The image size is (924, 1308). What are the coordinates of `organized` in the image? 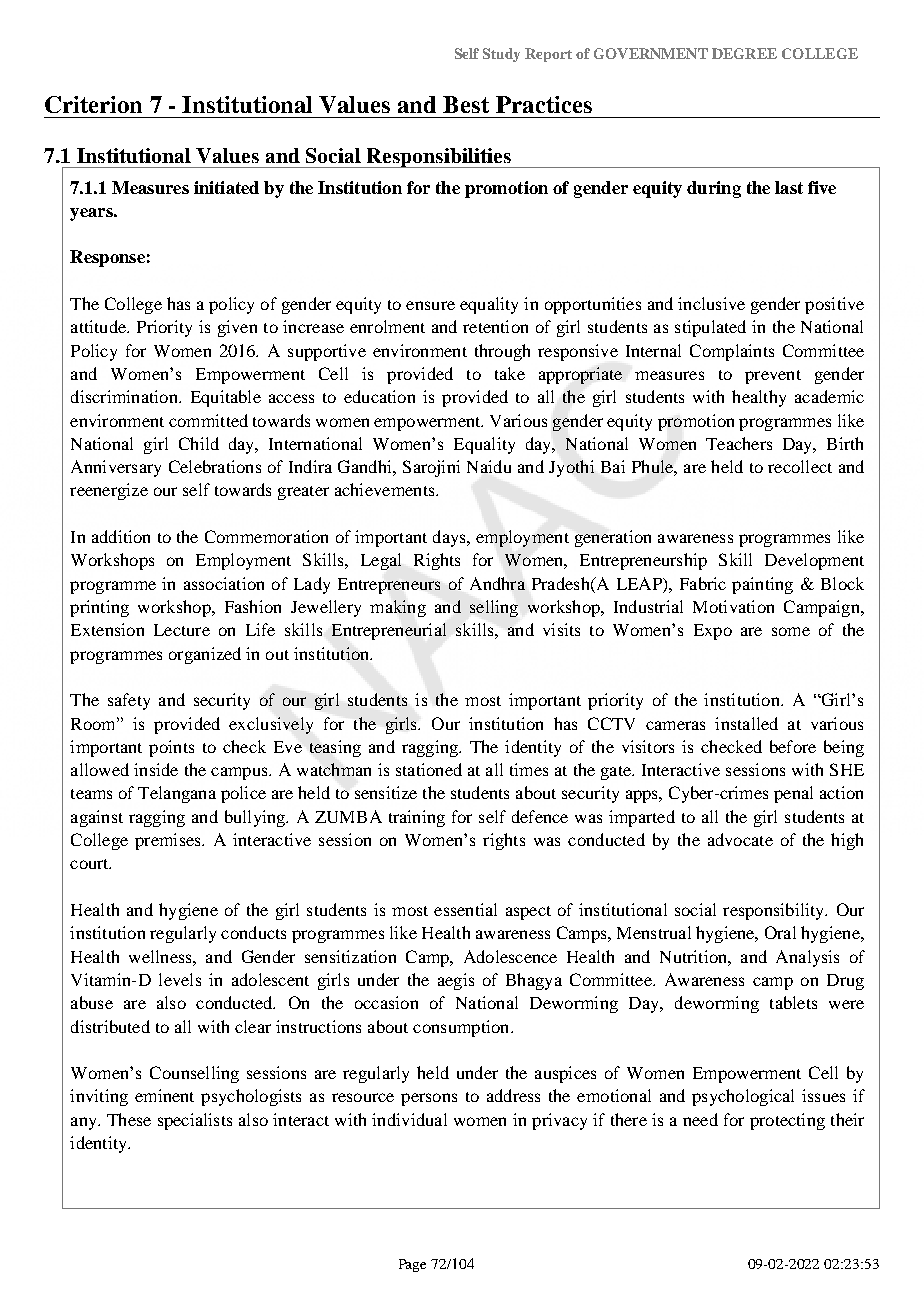 It's located at (205, 655).
